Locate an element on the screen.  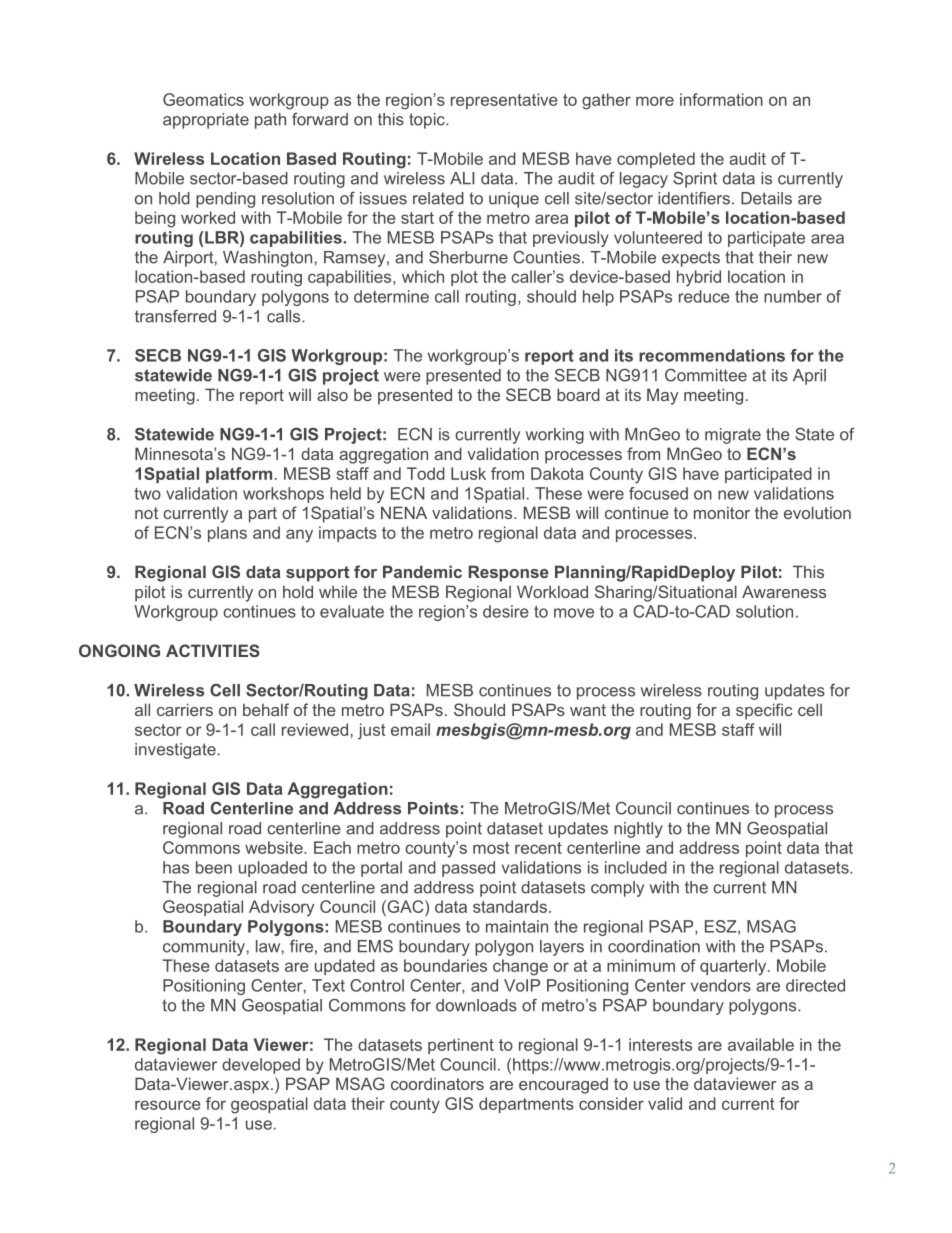
ACTIVITIES is located at coordinates (213, 650).
